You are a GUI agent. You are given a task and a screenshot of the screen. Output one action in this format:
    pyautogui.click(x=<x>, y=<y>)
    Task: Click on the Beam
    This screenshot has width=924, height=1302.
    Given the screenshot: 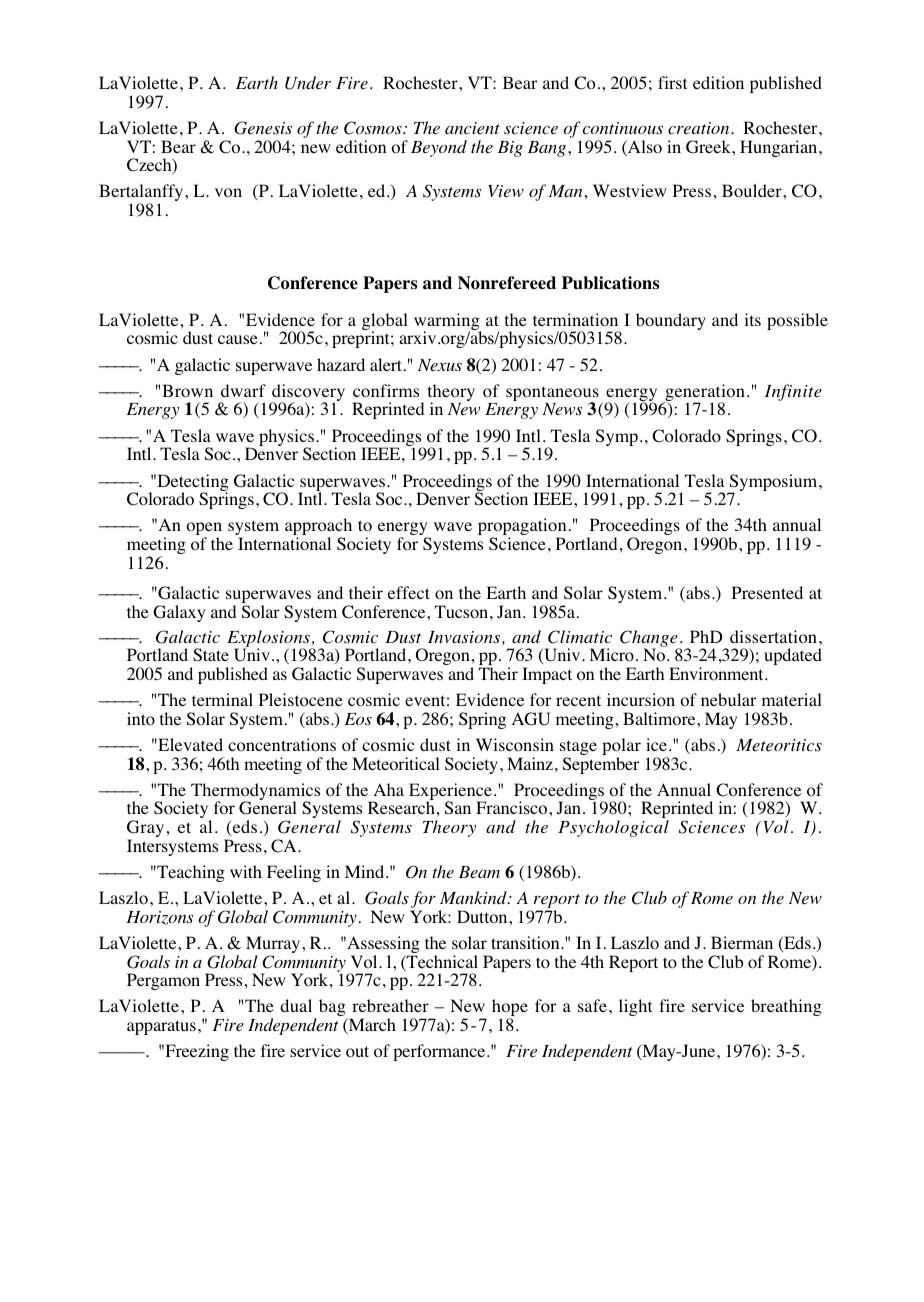 What is the action you would take?
    pyautogui.click(x=479, y=872)
